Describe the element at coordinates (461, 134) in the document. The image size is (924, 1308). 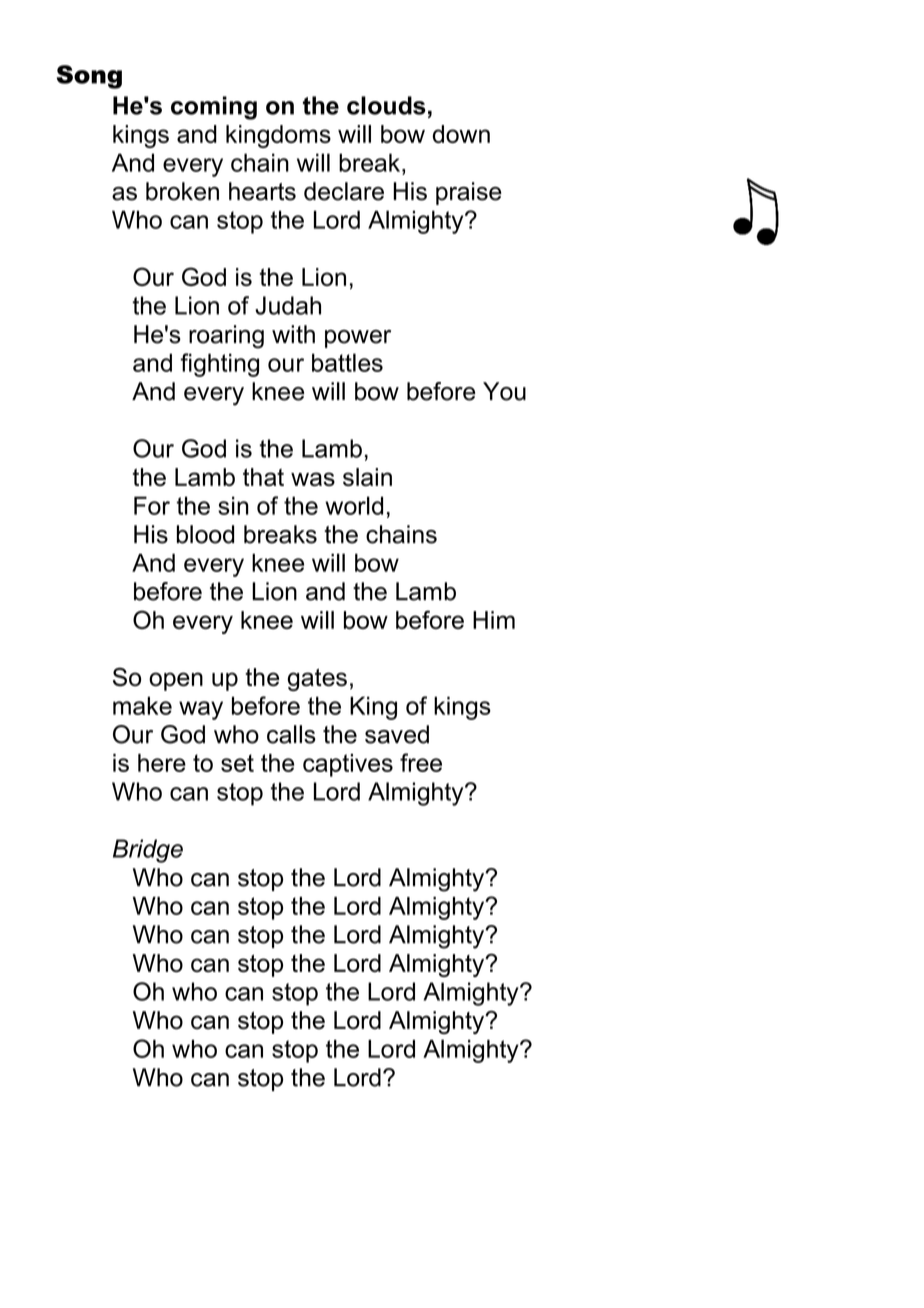
I see `down` at that location.
